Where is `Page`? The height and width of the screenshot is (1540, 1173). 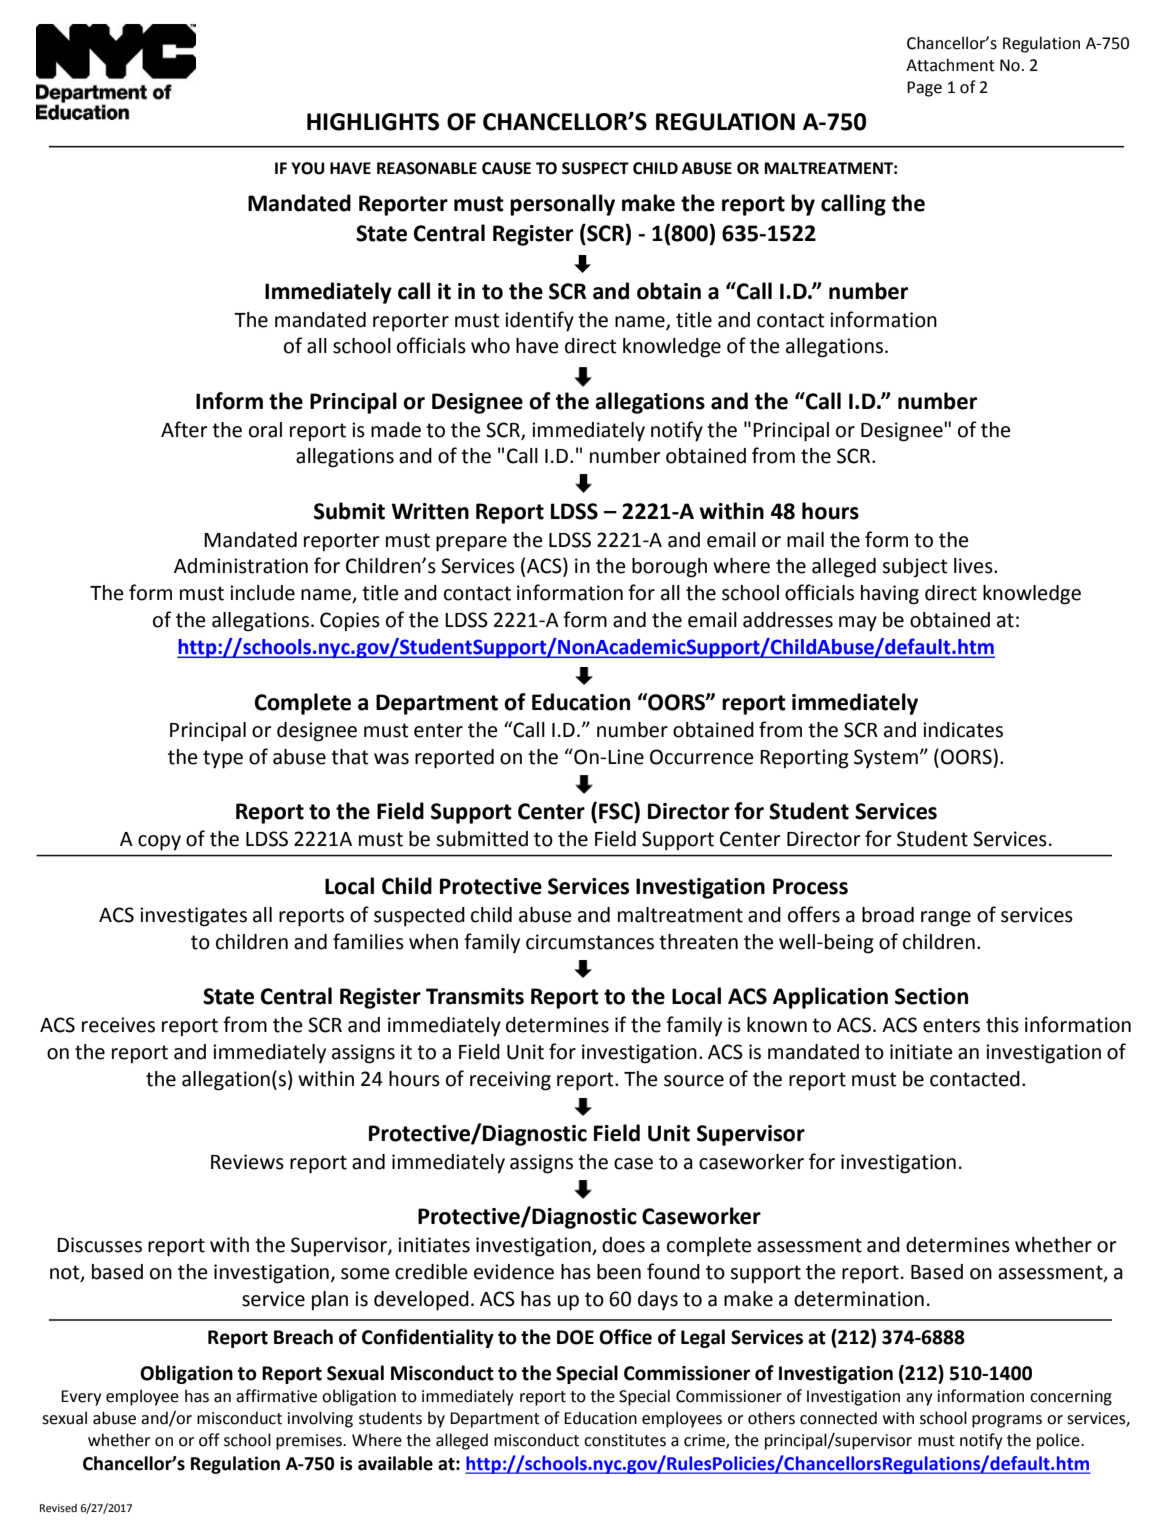
Page is located at coordinates (924, 89).
